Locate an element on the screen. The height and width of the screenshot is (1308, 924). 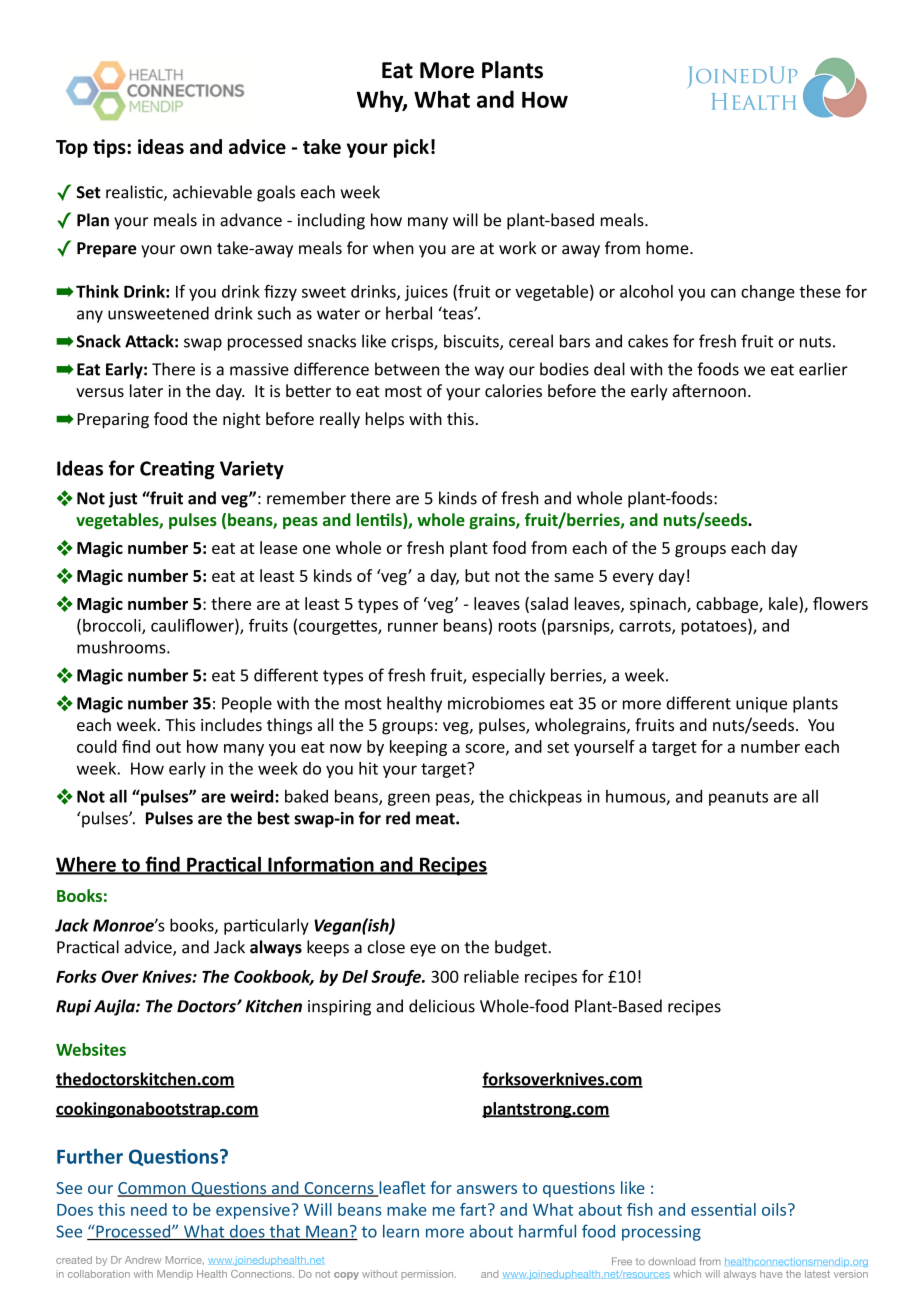
have is located at coordinates (771, 1274).
